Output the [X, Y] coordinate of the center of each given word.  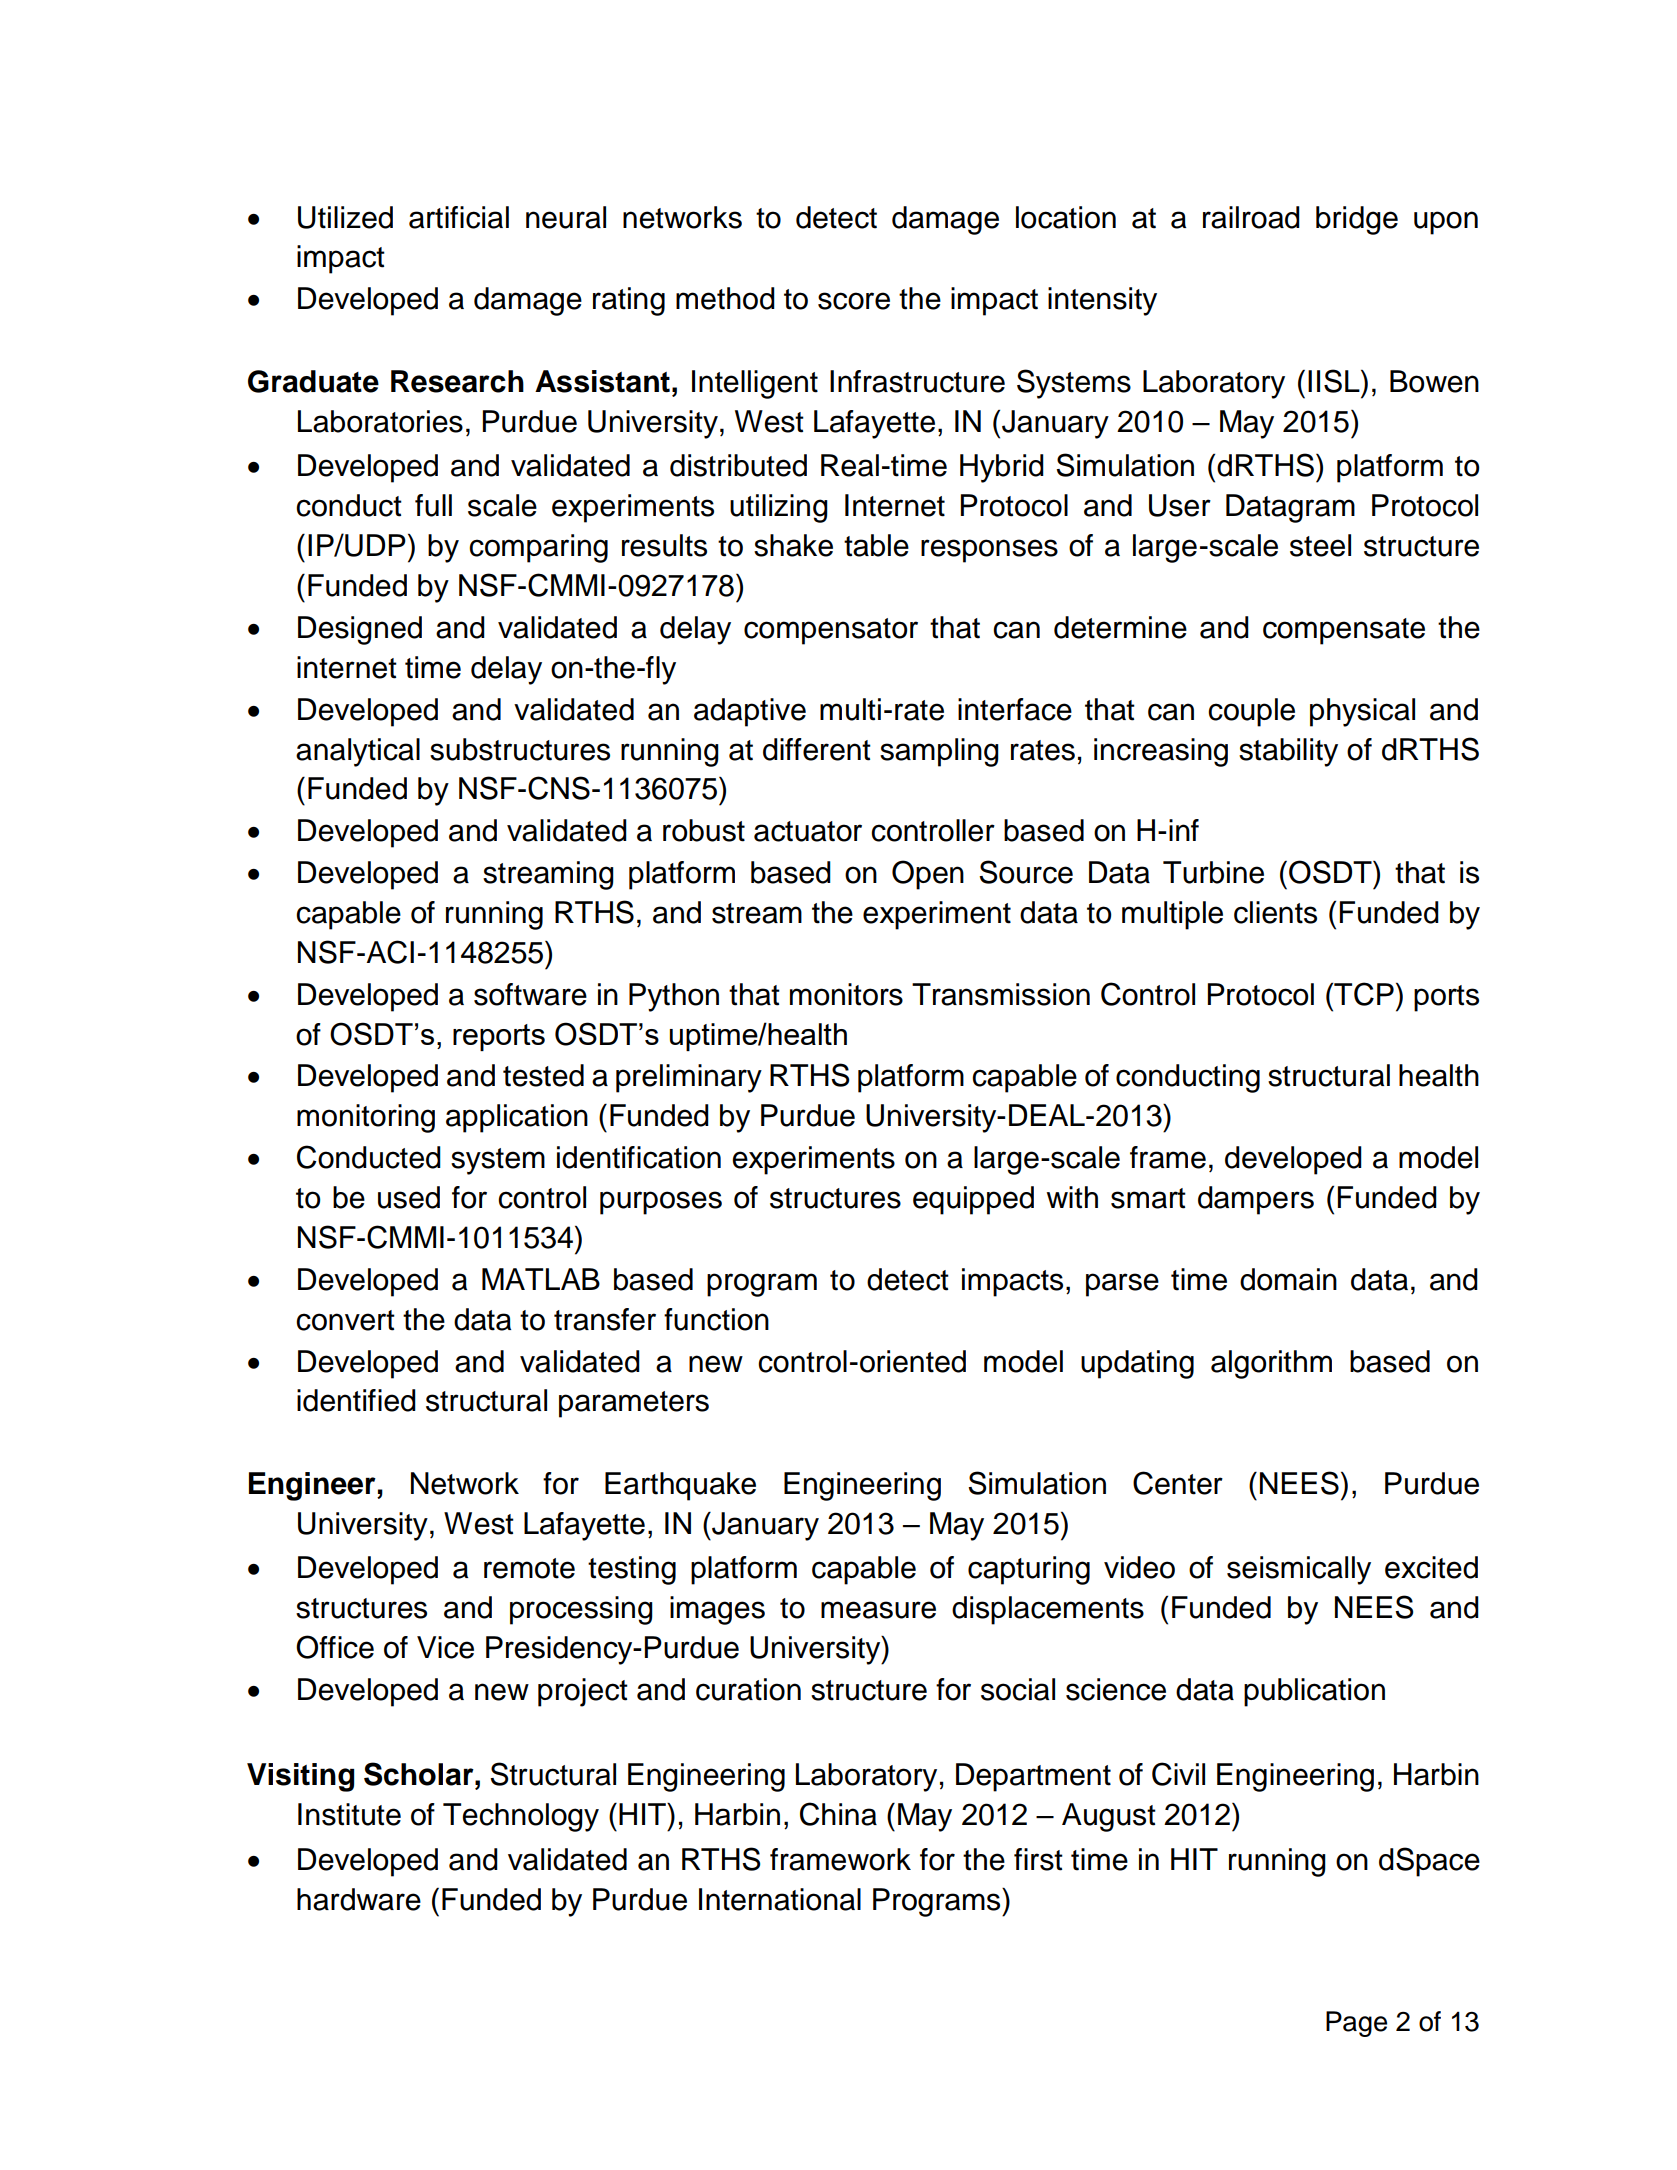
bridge [1357, 220]
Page [1356, 2024]
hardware [359, 1899]
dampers [1256, 1200]
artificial [459, 217]
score [854, 301]
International [780, 1899]
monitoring [366, 1118]
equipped [973, 1200]
